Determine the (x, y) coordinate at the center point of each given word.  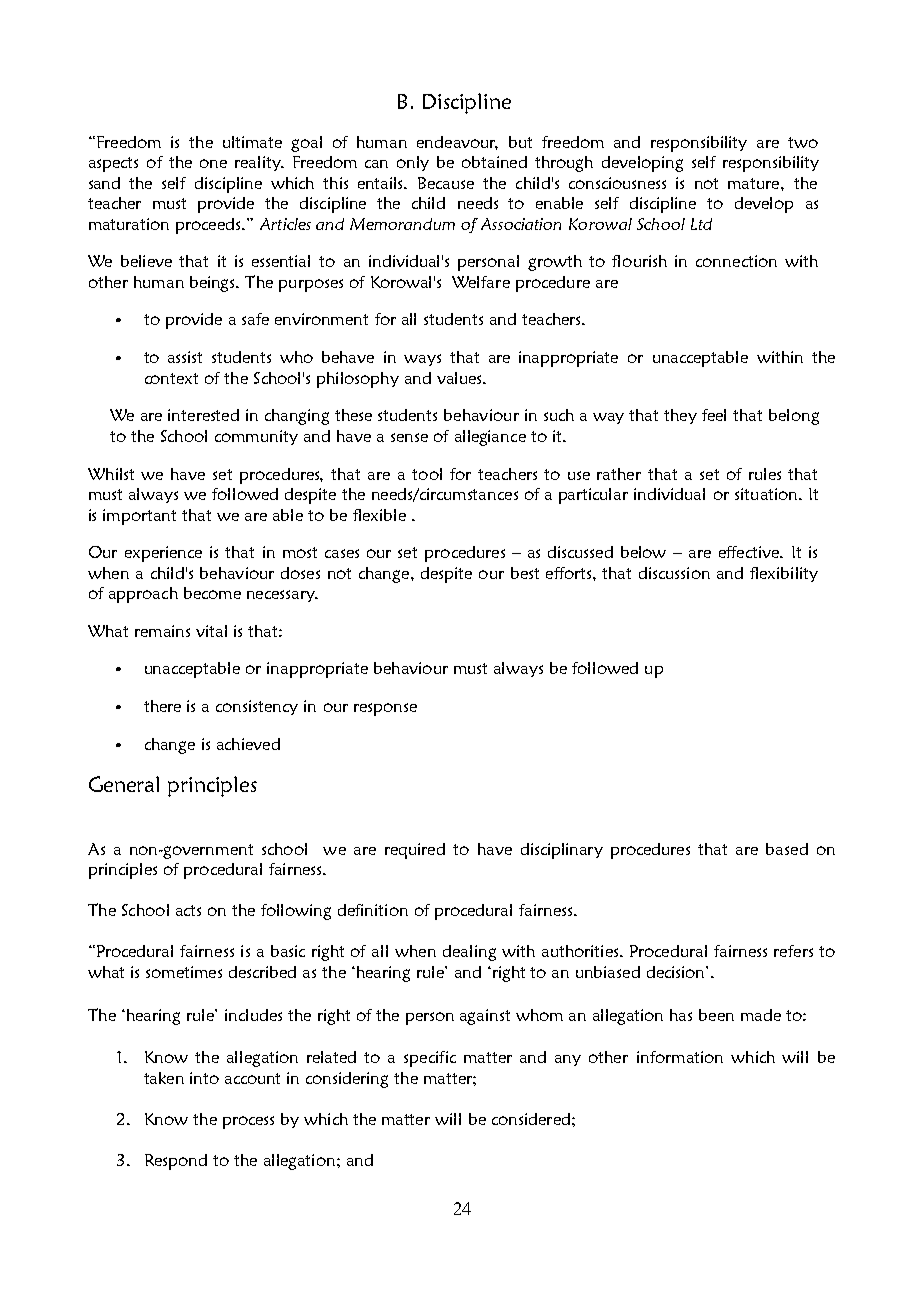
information (680, 1057)
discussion (674, 573)
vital (211, 631)
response (385, 709)
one (213, 163)
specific (430, 1059)
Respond (176, 1162)
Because (446, 183)
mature (755, 183)
